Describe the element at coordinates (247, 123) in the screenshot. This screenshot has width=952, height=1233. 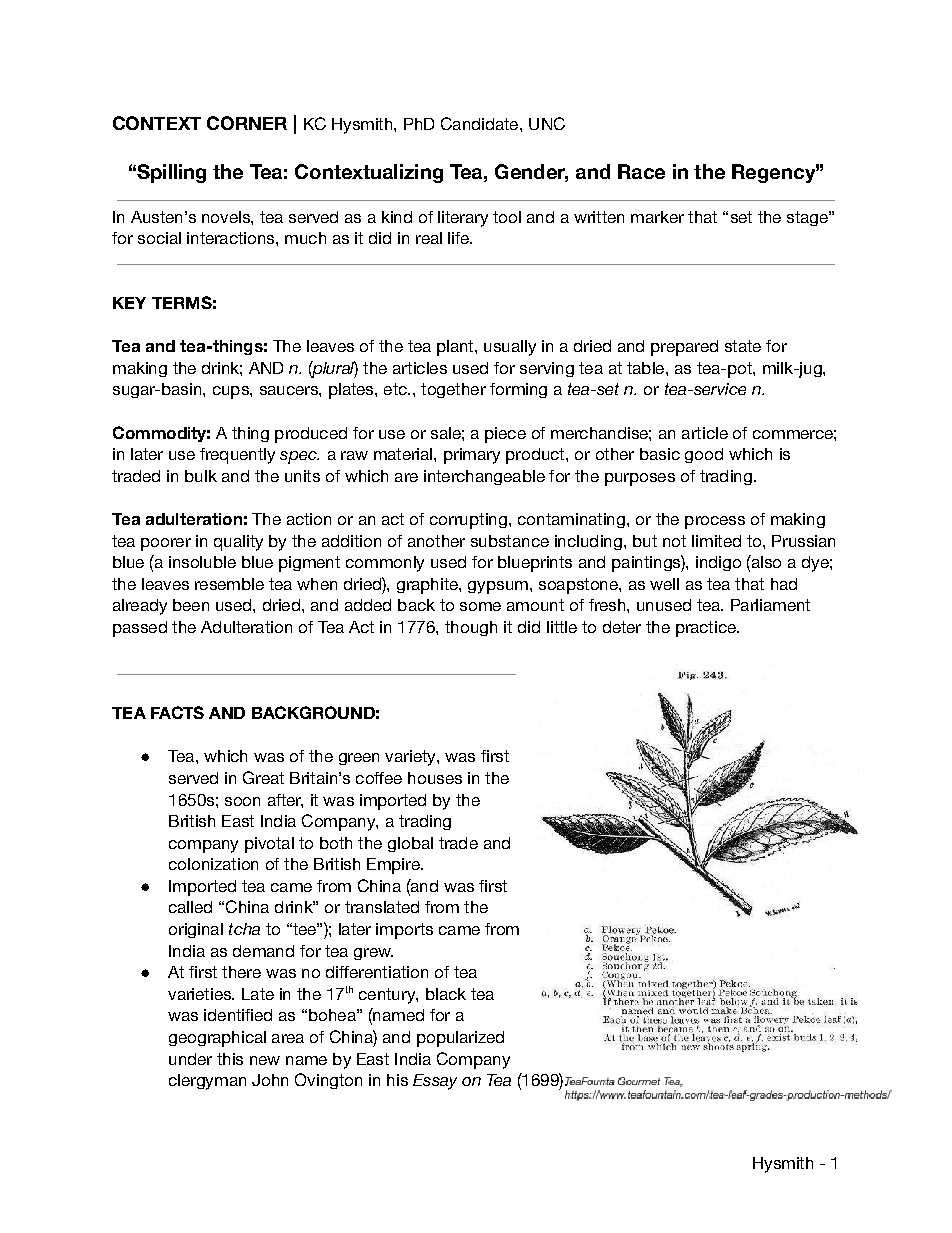
I see `CORNER` at that location.
